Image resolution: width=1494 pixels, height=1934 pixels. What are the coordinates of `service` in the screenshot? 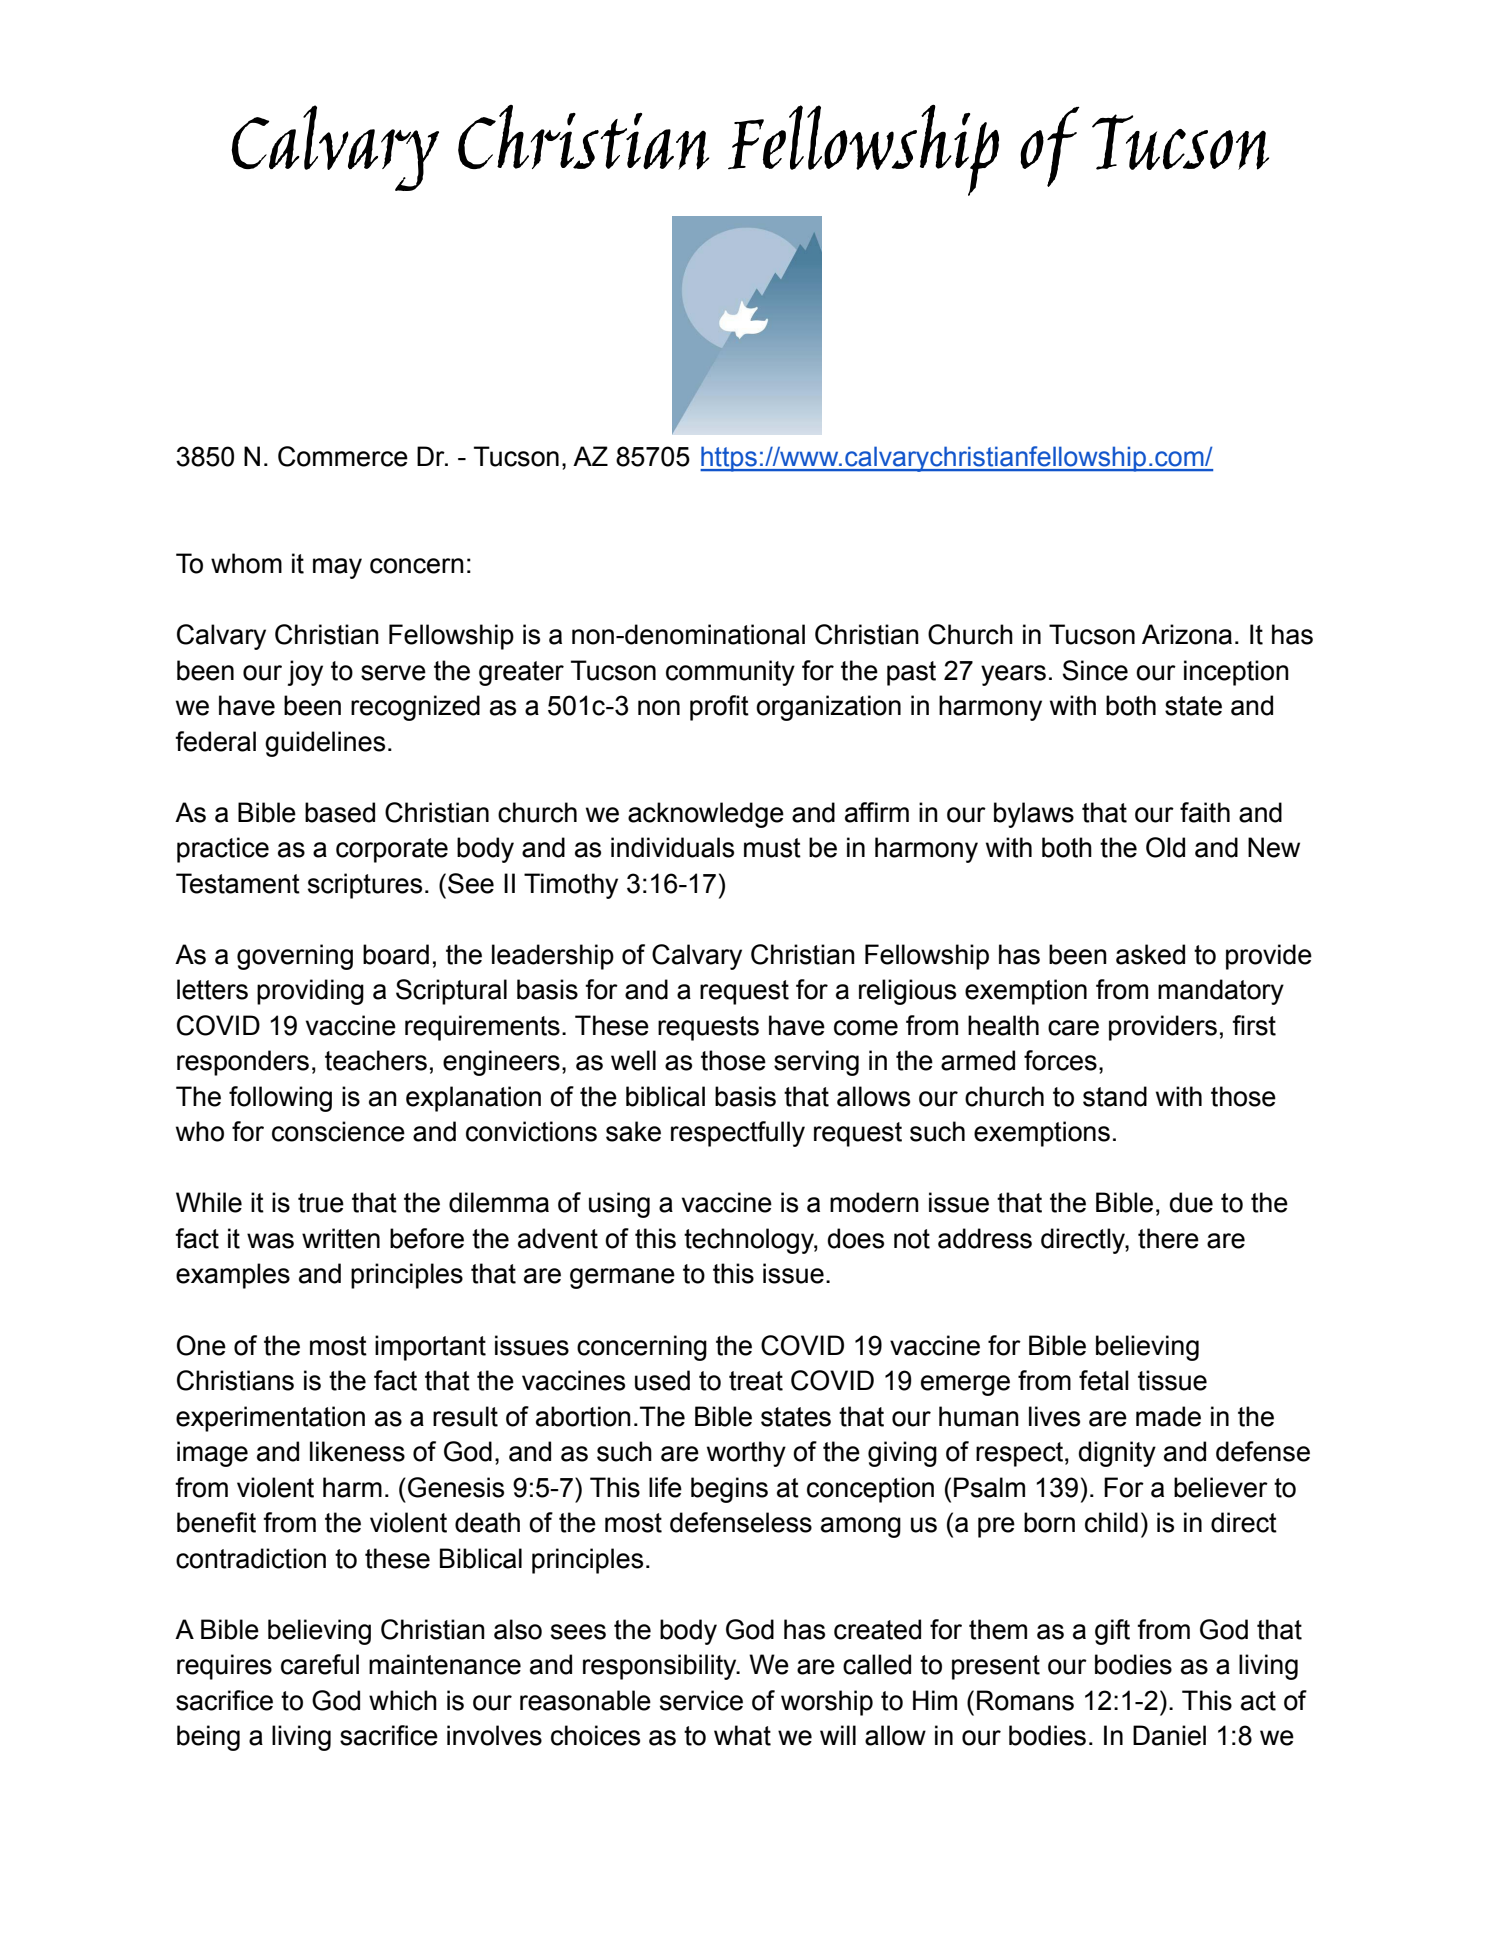 It's located at (701, 1700).
